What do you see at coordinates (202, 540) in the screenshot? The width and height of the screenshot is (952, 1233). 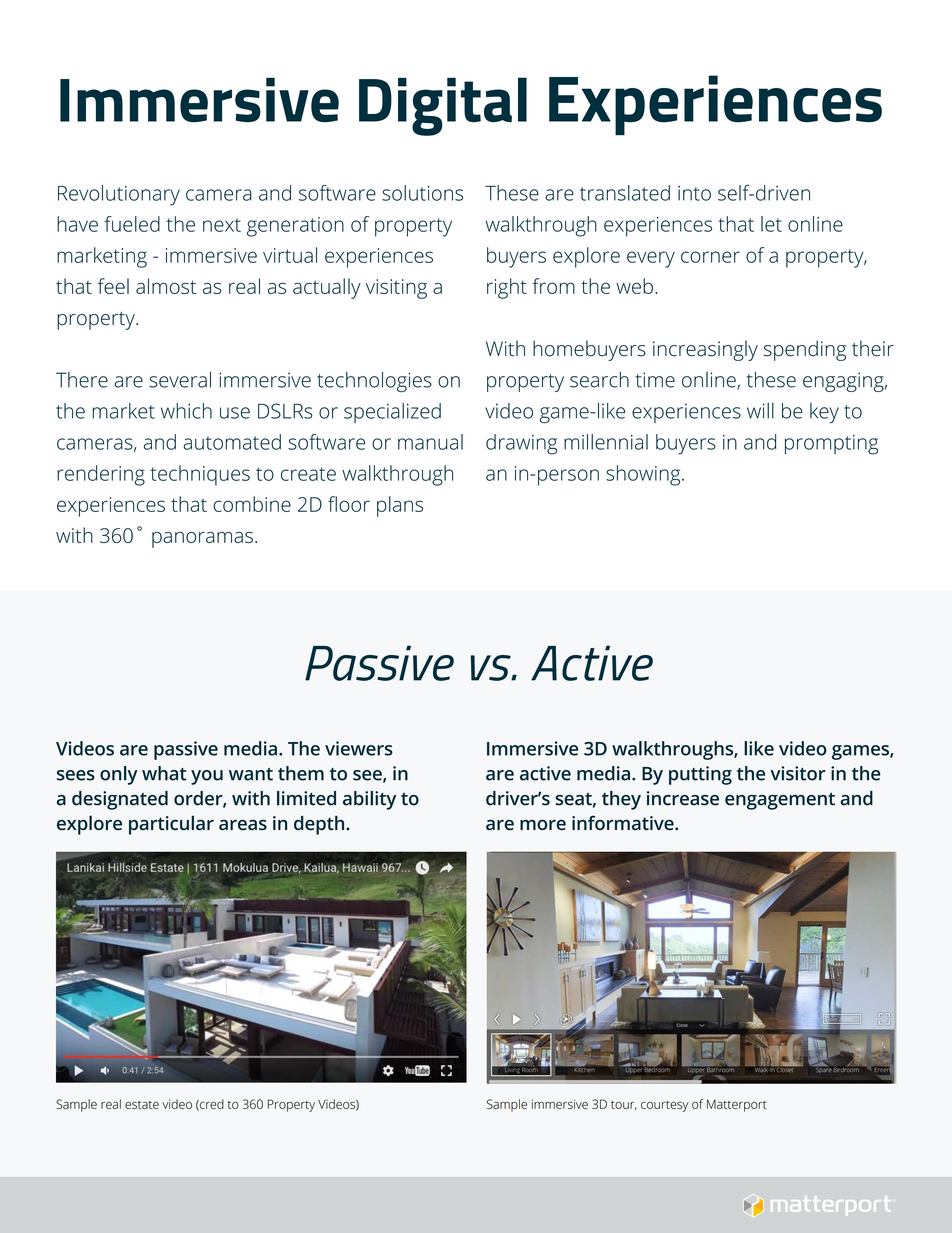 I see `panoramas` at bounding box center [202, 540].
